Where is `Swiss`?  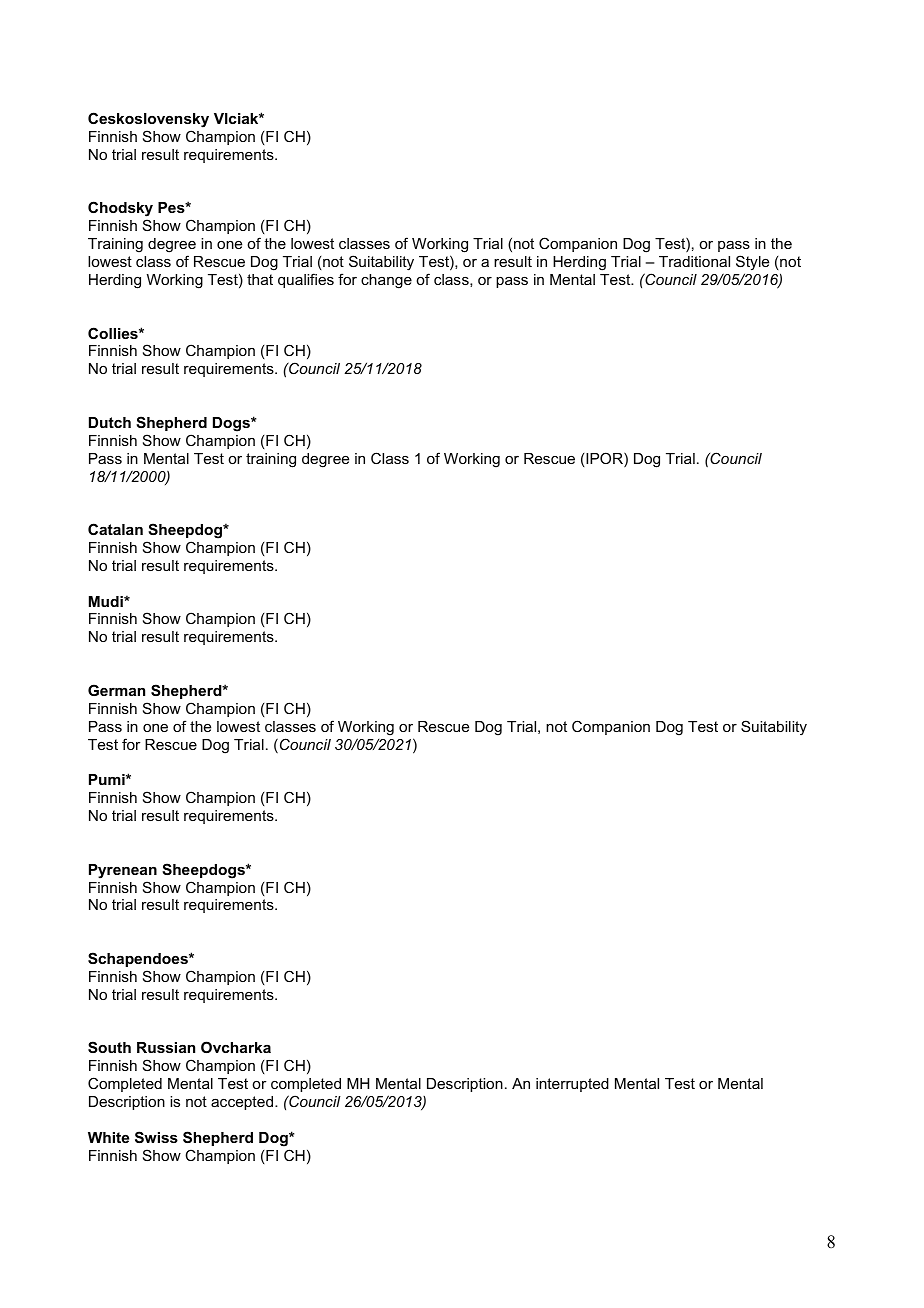
Swiss is located at coordinates (156, 1137).
